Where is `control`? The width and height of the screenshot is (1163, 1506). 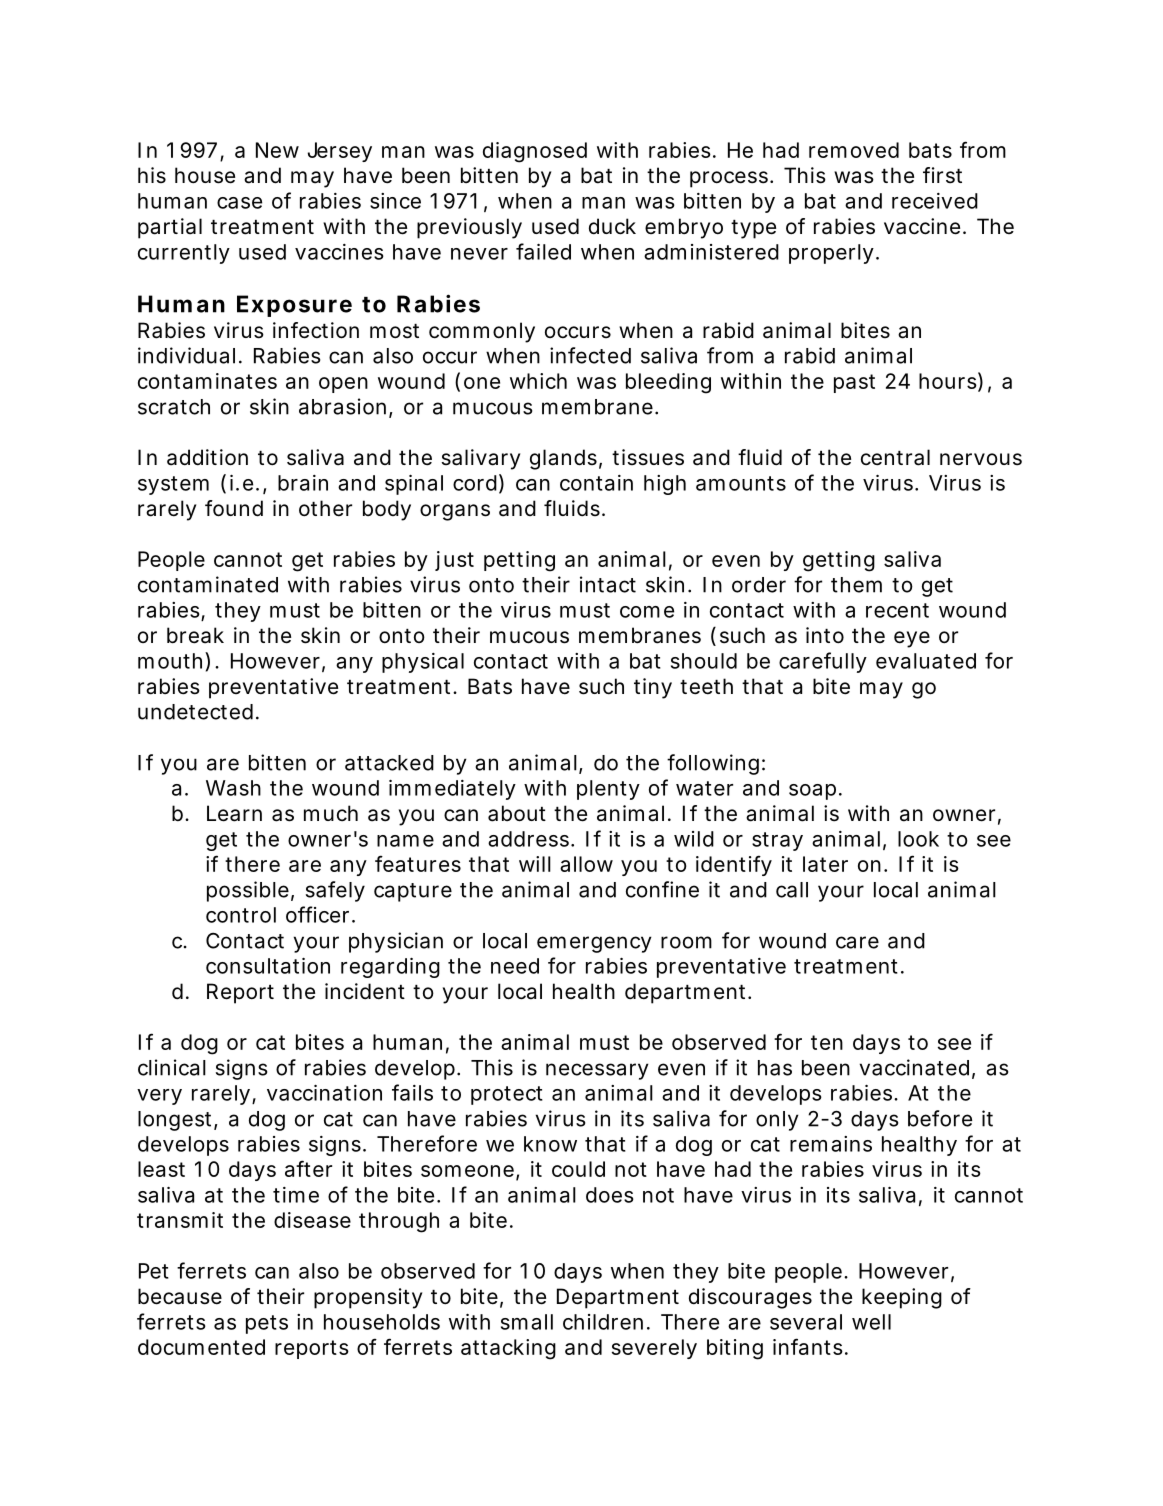 control is located at coordinates (241, 915).
